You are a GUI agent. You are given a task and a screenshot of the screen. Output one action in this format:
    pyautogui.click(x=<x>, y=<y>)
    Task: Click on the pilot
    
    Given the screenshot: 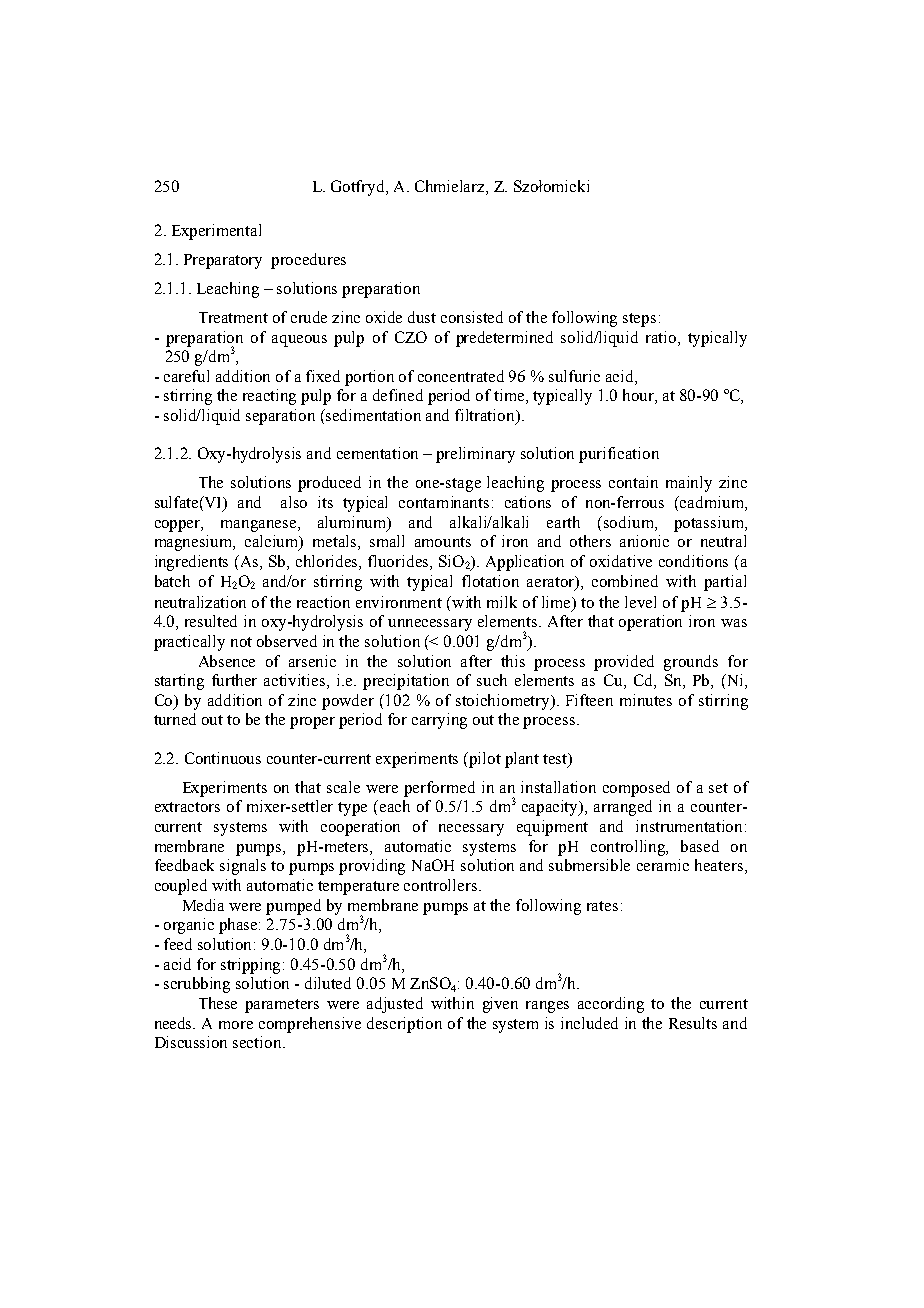 What is the action you would take?
    pyautogui.click(x=484, y=760)
